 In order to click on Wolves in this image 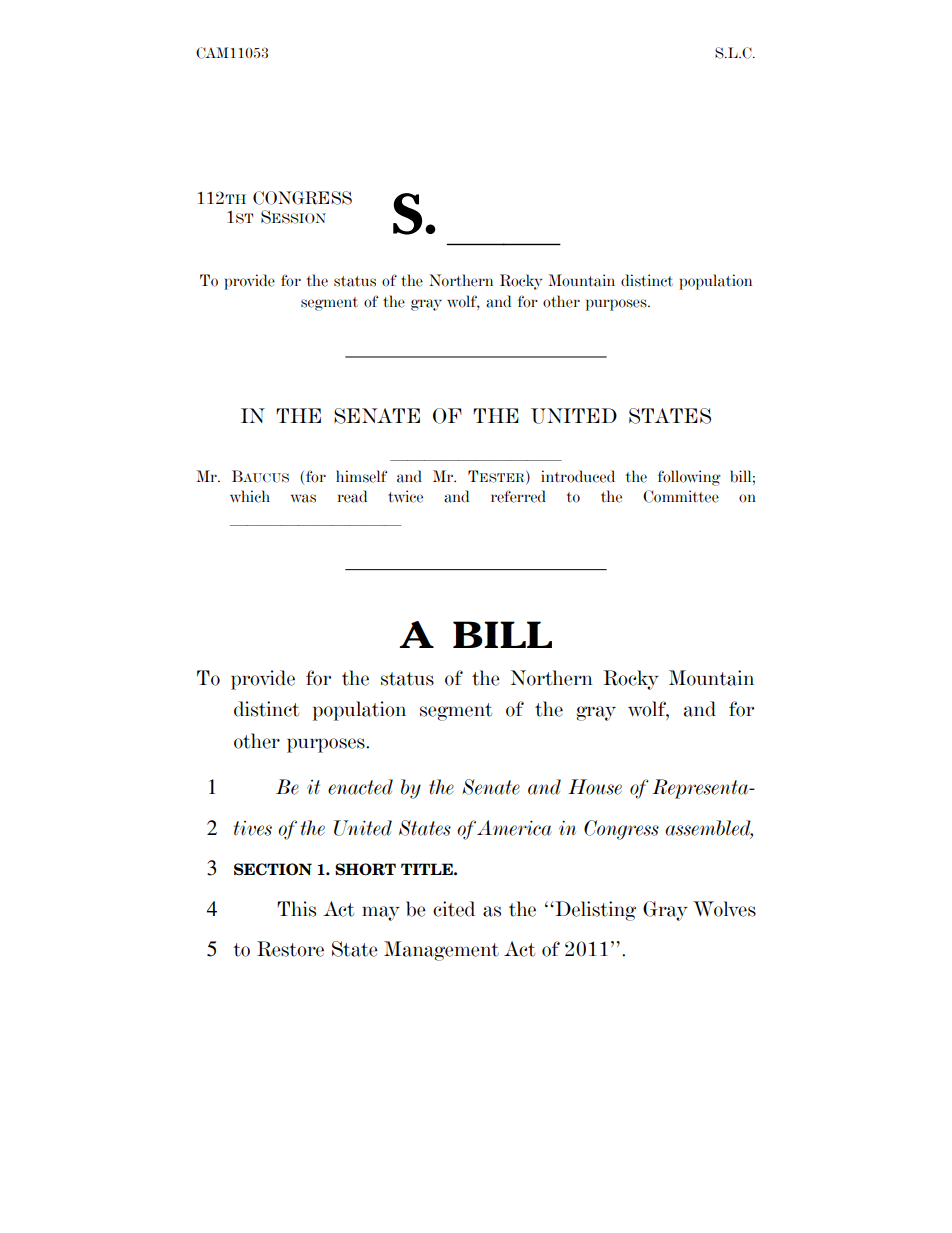, I will do `click(724, 909)`.
